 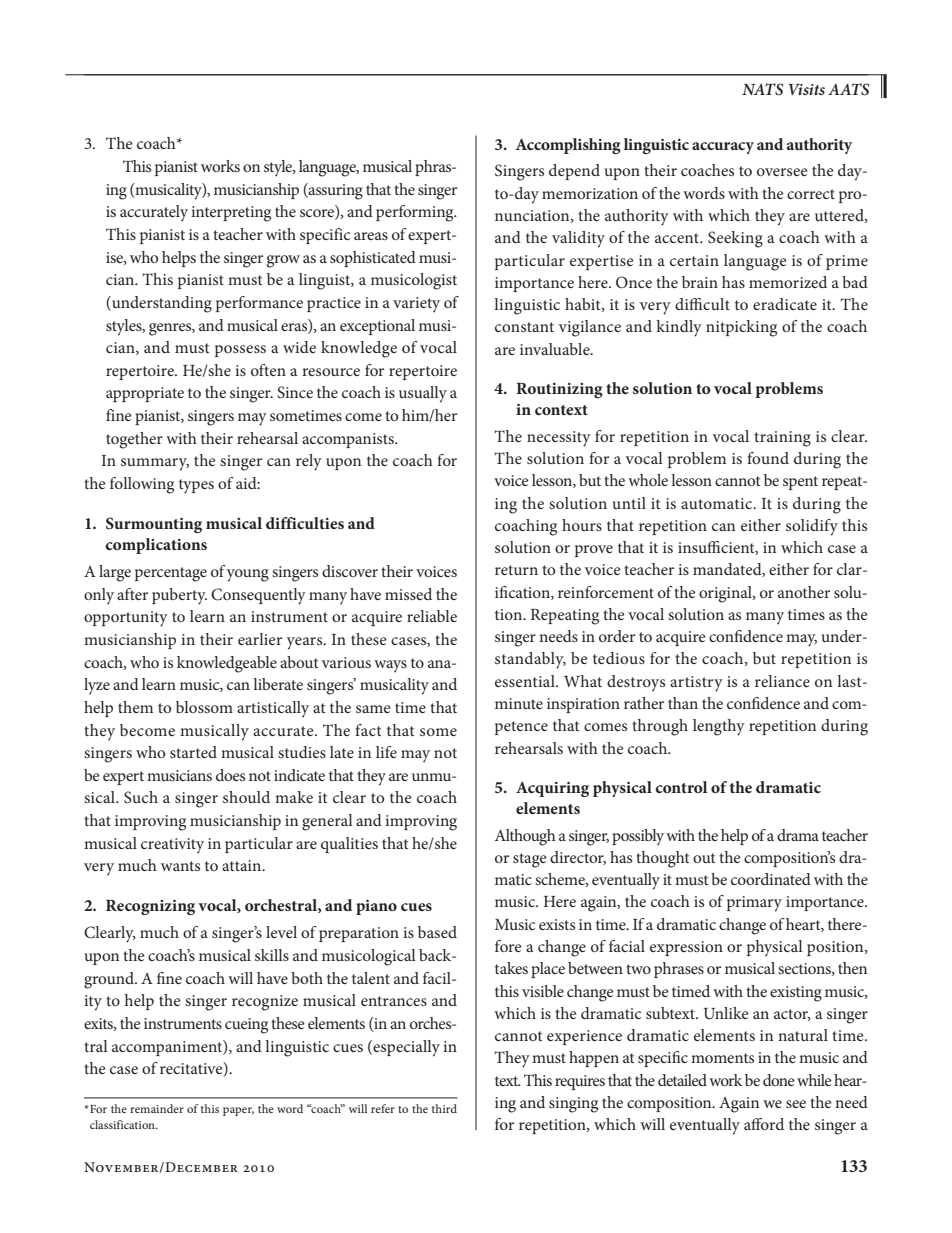 What do you see at coordinates (804, 592) in the image?
I see `another` at bounding box center [804, 592].
